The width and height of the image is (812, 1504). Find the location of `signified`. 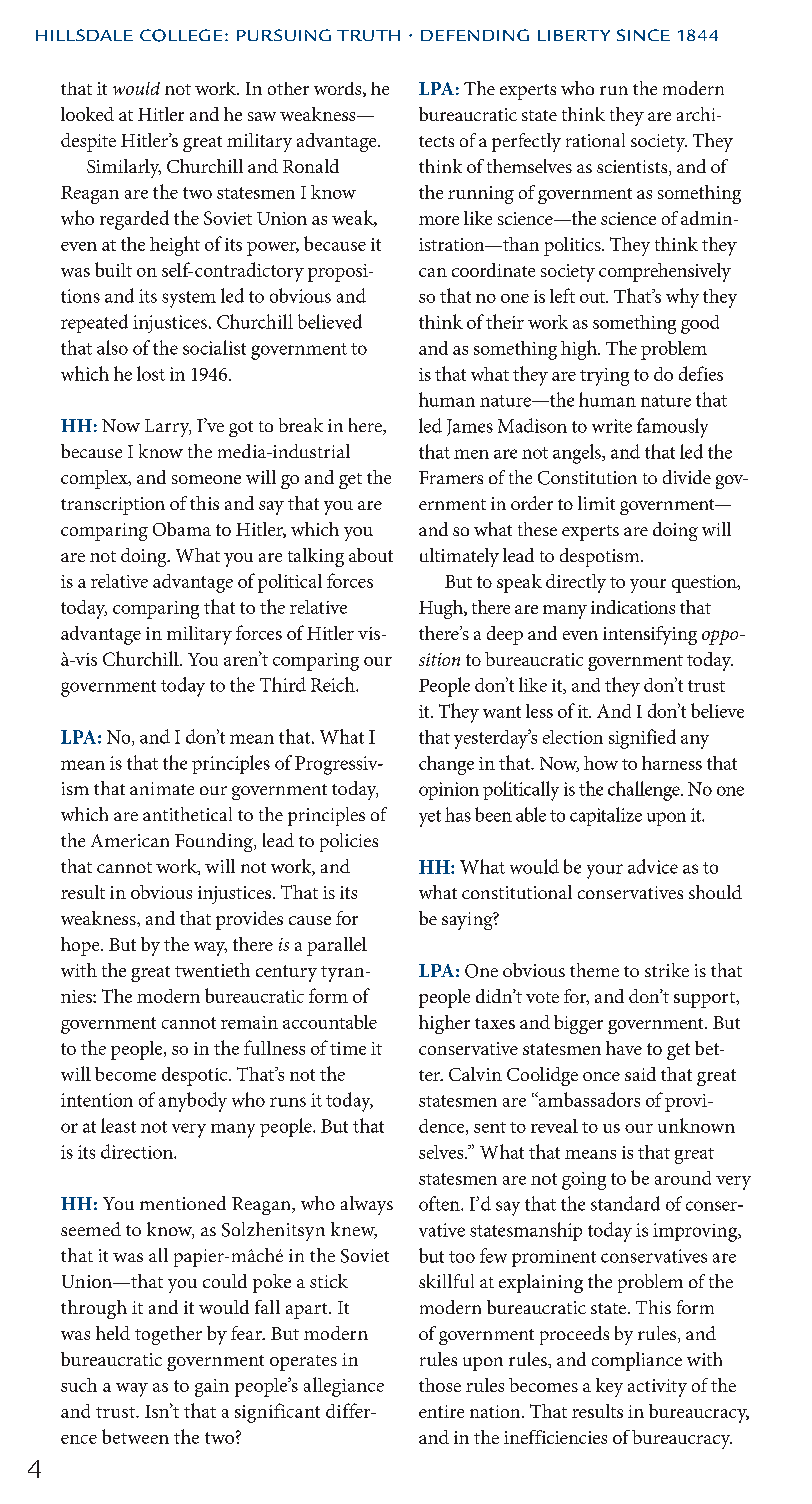

signified is located at coordinates (642, 739).
